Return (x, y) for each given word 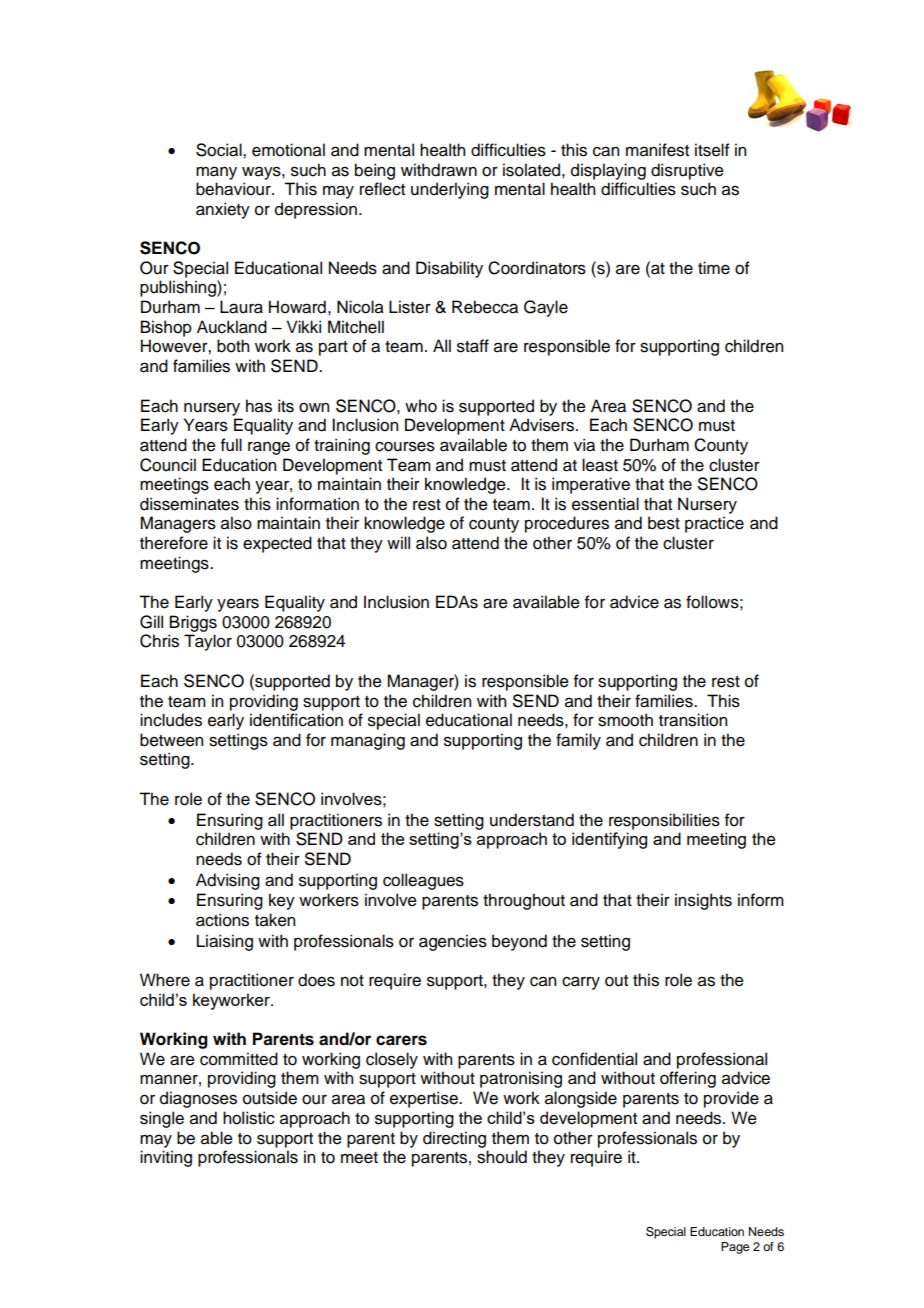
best (664, 523)
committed (239, 1059)
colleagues (423, 881)
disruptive (687, 171)
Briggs (193, 623)
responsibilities (664, 821)
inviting (166, 1158)
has (259, 406)
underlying (450, 190)
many (216, 173)
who (421, 406)
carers (401, 1040)
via (584, 445)
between (171, 740)
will (398, 542)
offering (688, 1079)
